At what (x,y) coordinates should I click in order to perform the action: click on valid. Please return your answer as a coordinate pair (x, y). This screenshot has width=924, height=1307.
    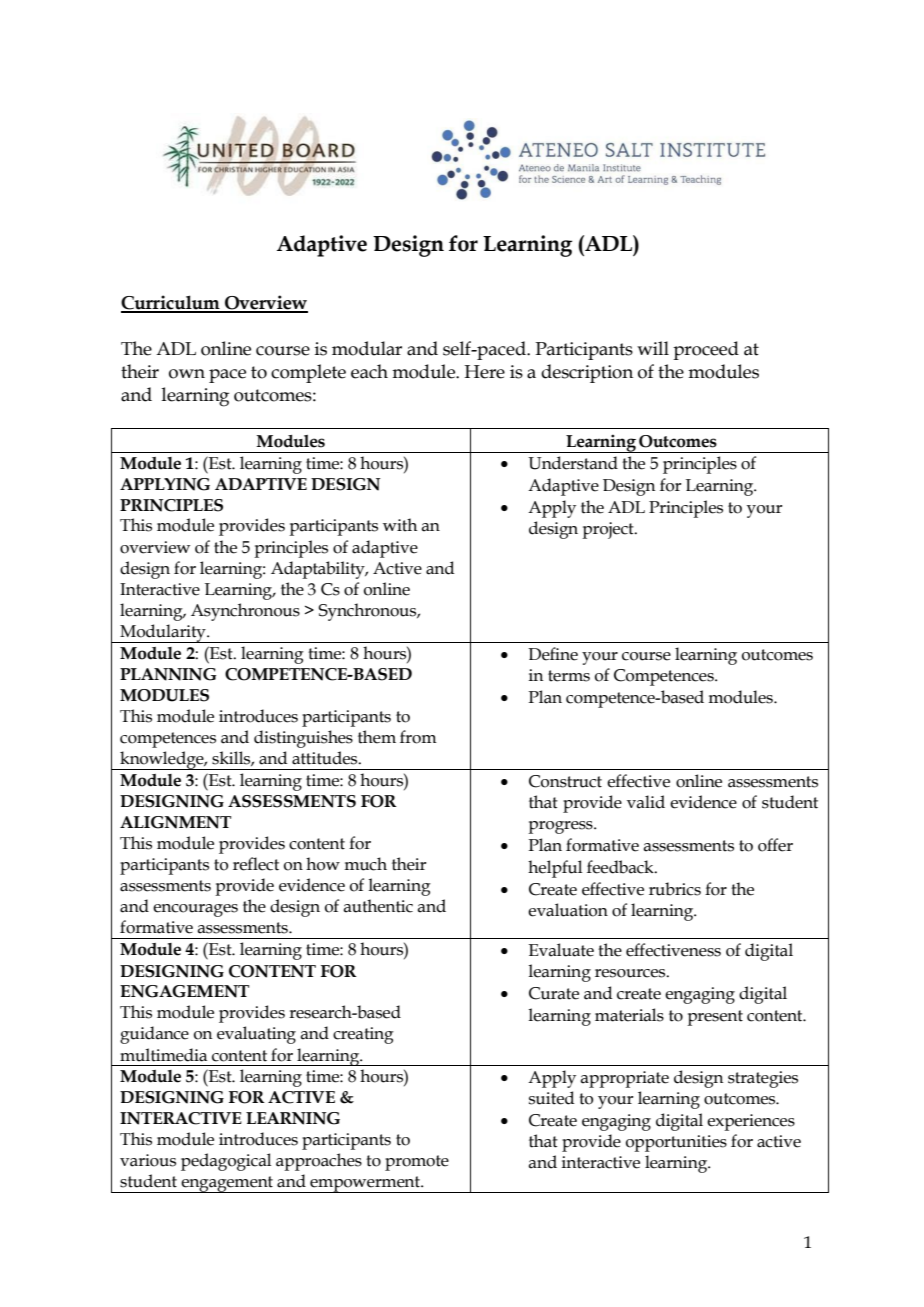
    Looking at the image, I should click on (646, 802).
